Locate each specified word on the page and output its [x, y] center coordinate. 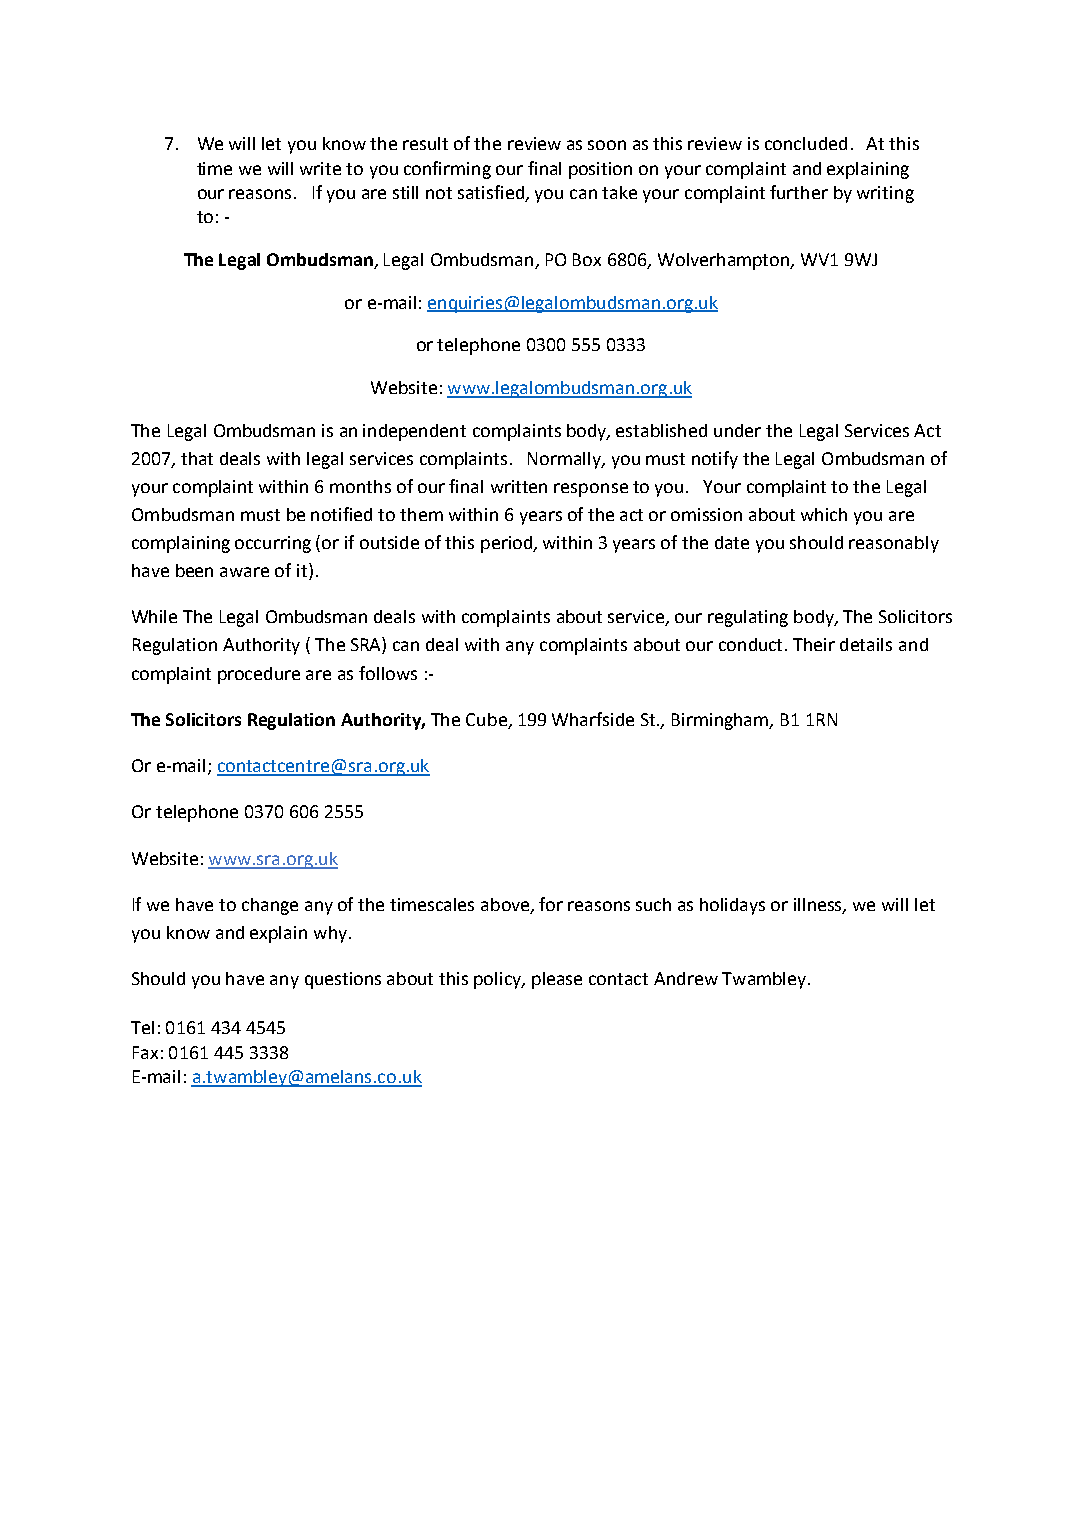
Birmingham [721, 721]
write [320, 168]
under [737, 430]
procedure [259, 675]
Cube [487, 721]
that [197, 458]
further [799, 192]
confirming [447, 170]
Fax [145, 1052]
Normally [566, 460]
